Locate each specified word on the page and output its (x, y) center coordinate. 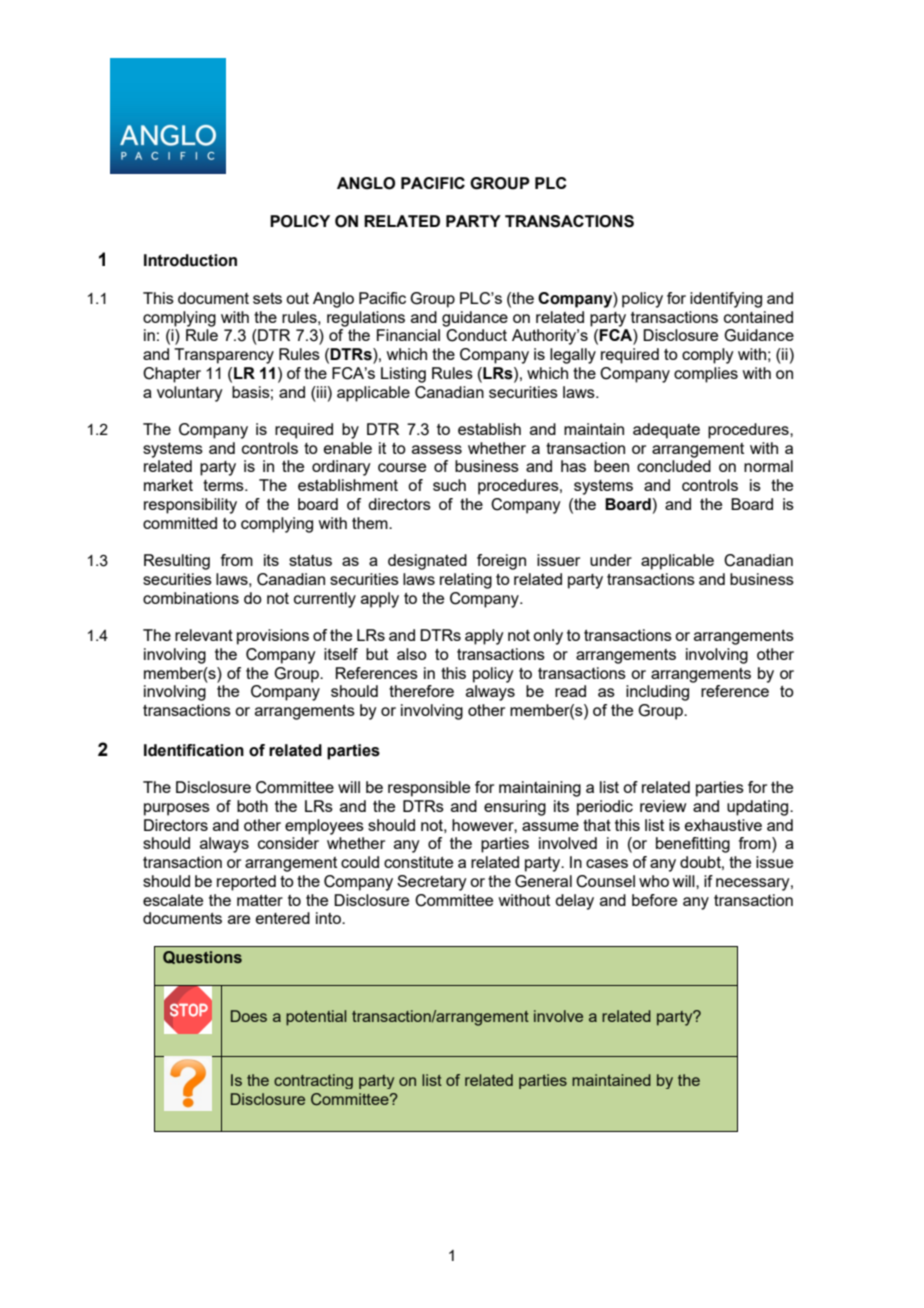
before (654, 900)
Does (249, 1016)
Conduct (476, 335)
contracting (313, 1081)
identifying (726, 300)
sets (267, 298)
